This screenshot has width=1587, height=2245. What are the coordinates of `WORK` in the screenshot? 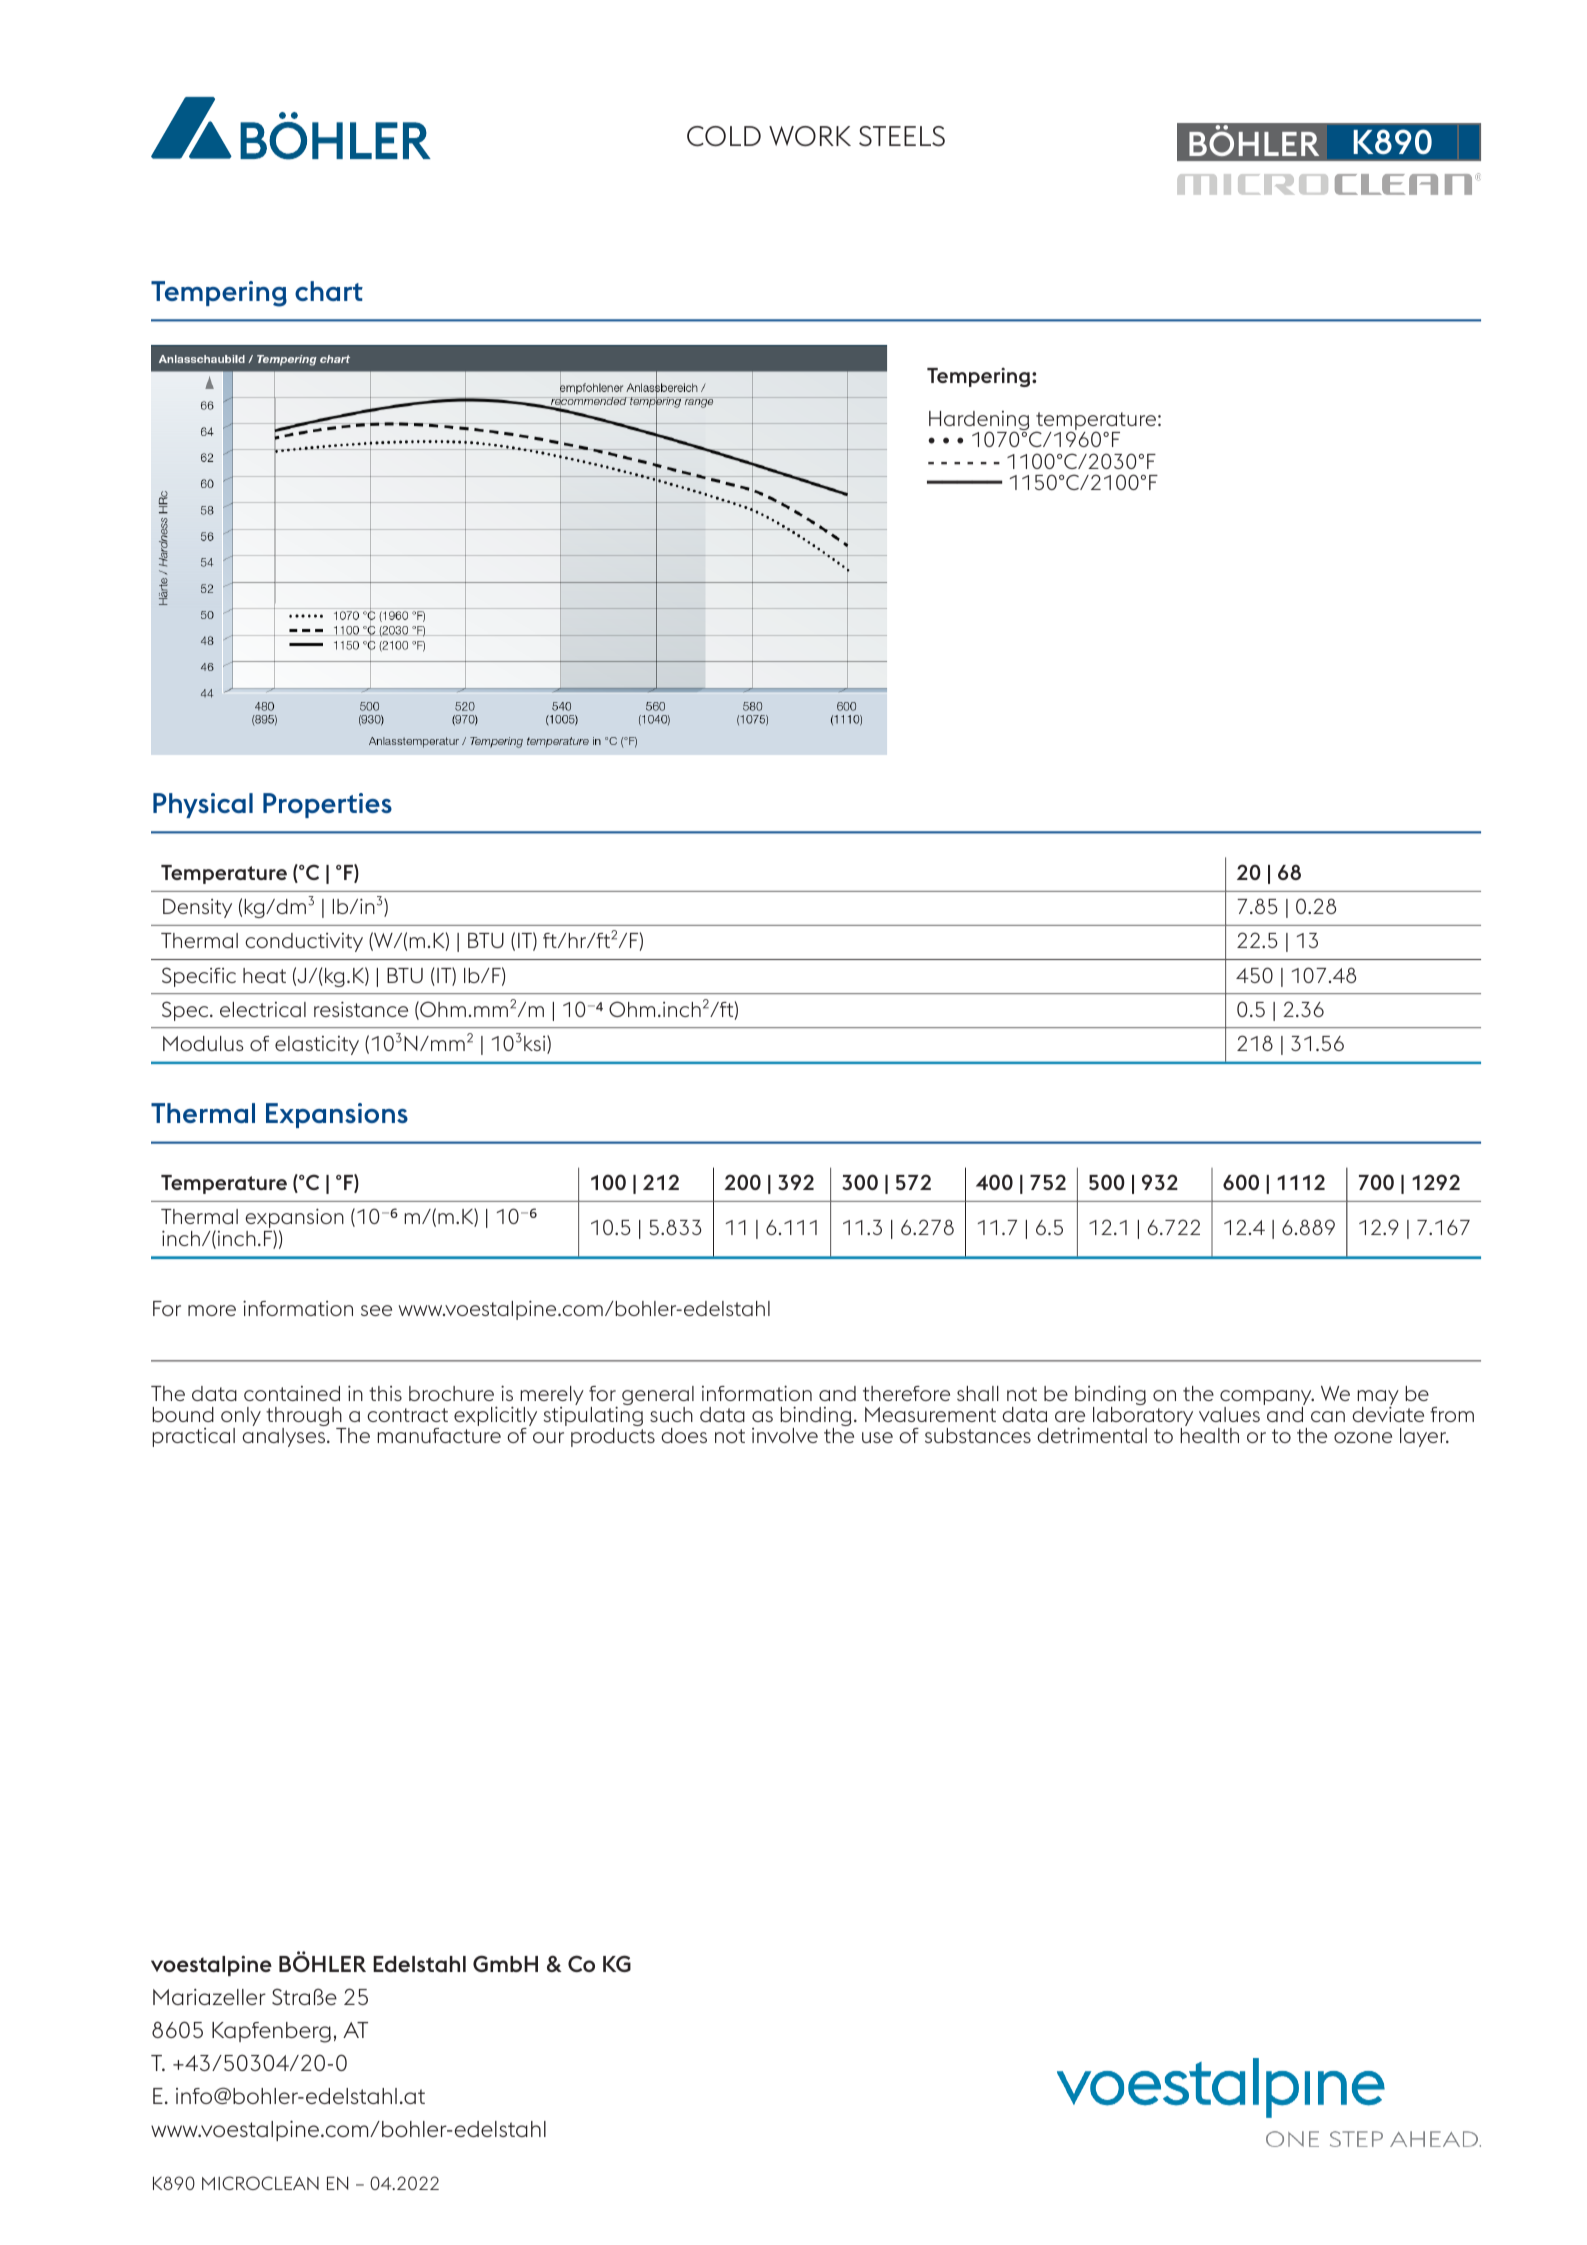 It's located at (810, 136).
